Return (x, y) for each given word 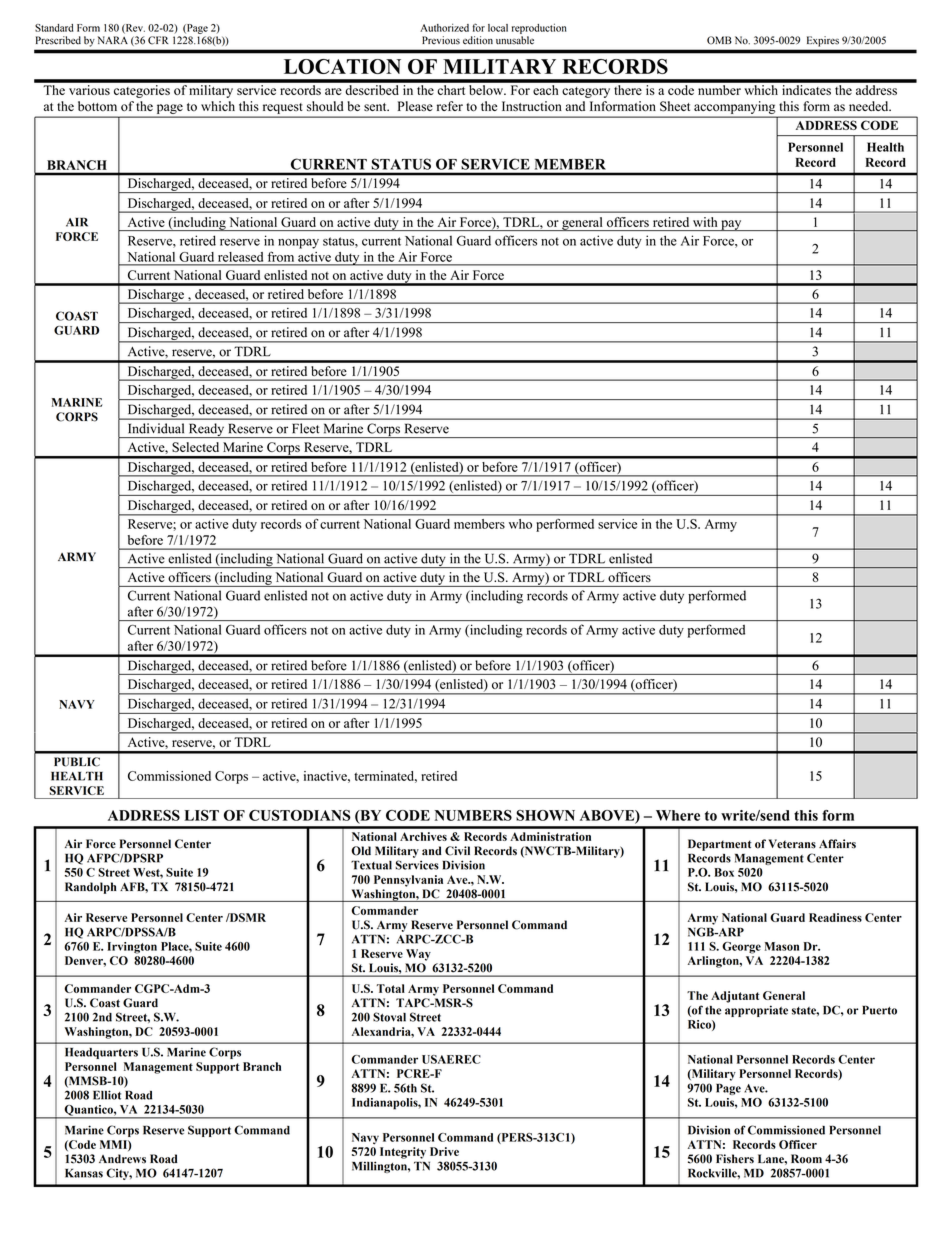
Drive (444, 1151)
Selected (195, 447)
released (240, 257)
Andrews (122, 1159)
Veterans (792, 844)
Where (678, 815)
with (705, 222)
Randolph (91, 888)
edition (478, 40)
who (520, 524)
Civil (457, 851)
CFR (158, 40)
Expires (823, 41)
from (281, 257)
